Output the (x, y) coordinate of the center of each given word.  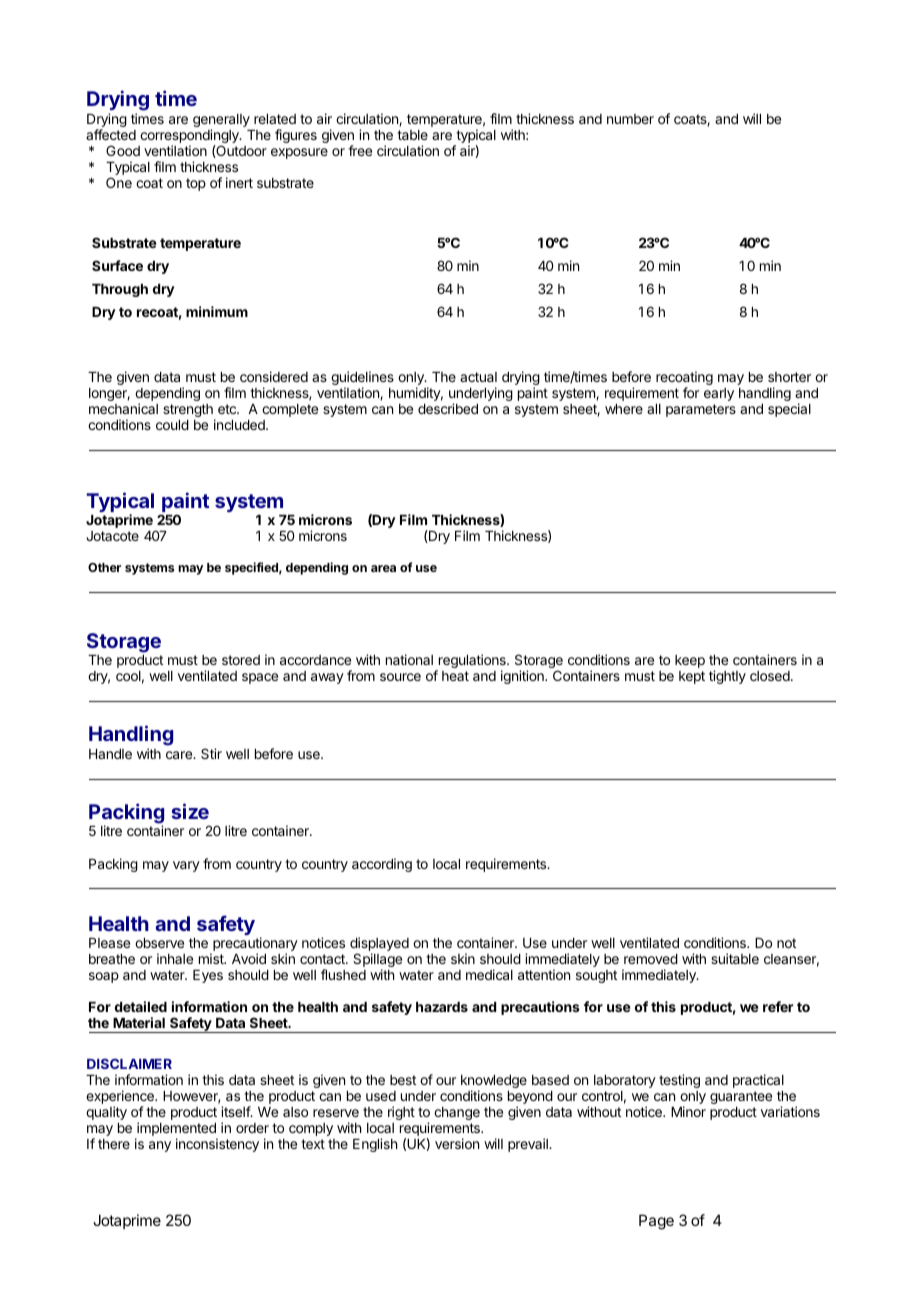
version (457, 1143)
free (360, 150)
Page (656, 1222)
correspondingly (190, 137)
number (630, 119)
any (160, 1146)
